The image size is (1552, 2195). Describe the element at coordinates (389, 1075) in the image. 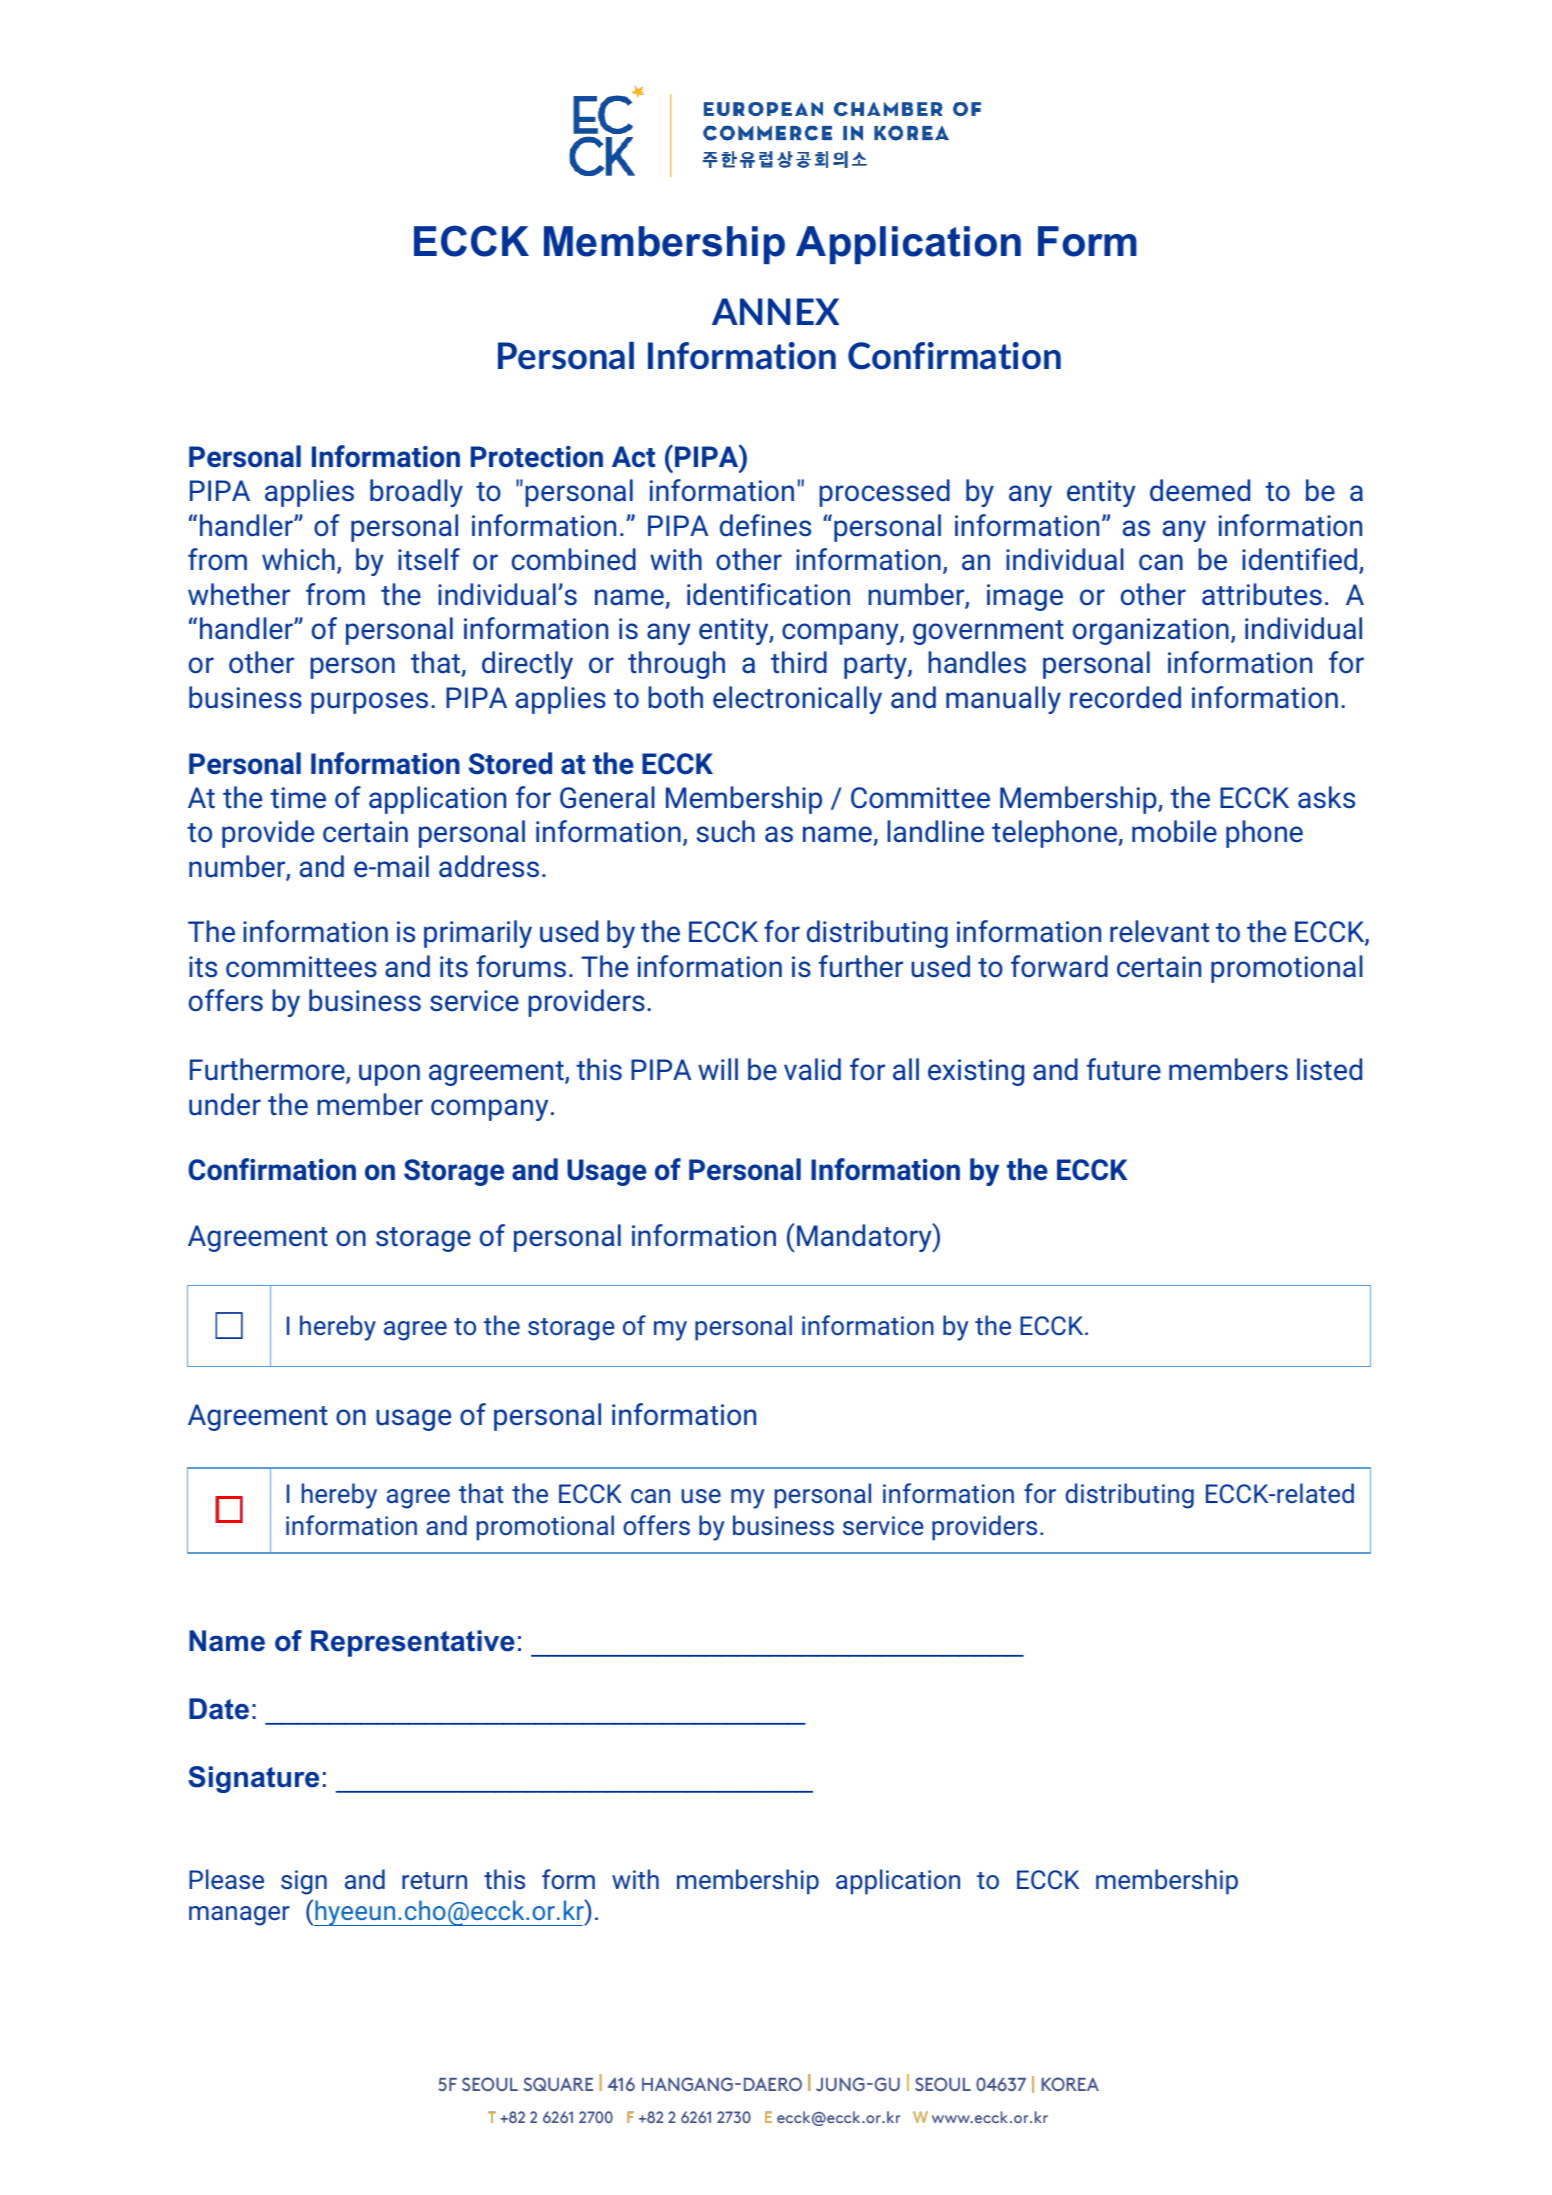

I see `upon` at that location.
